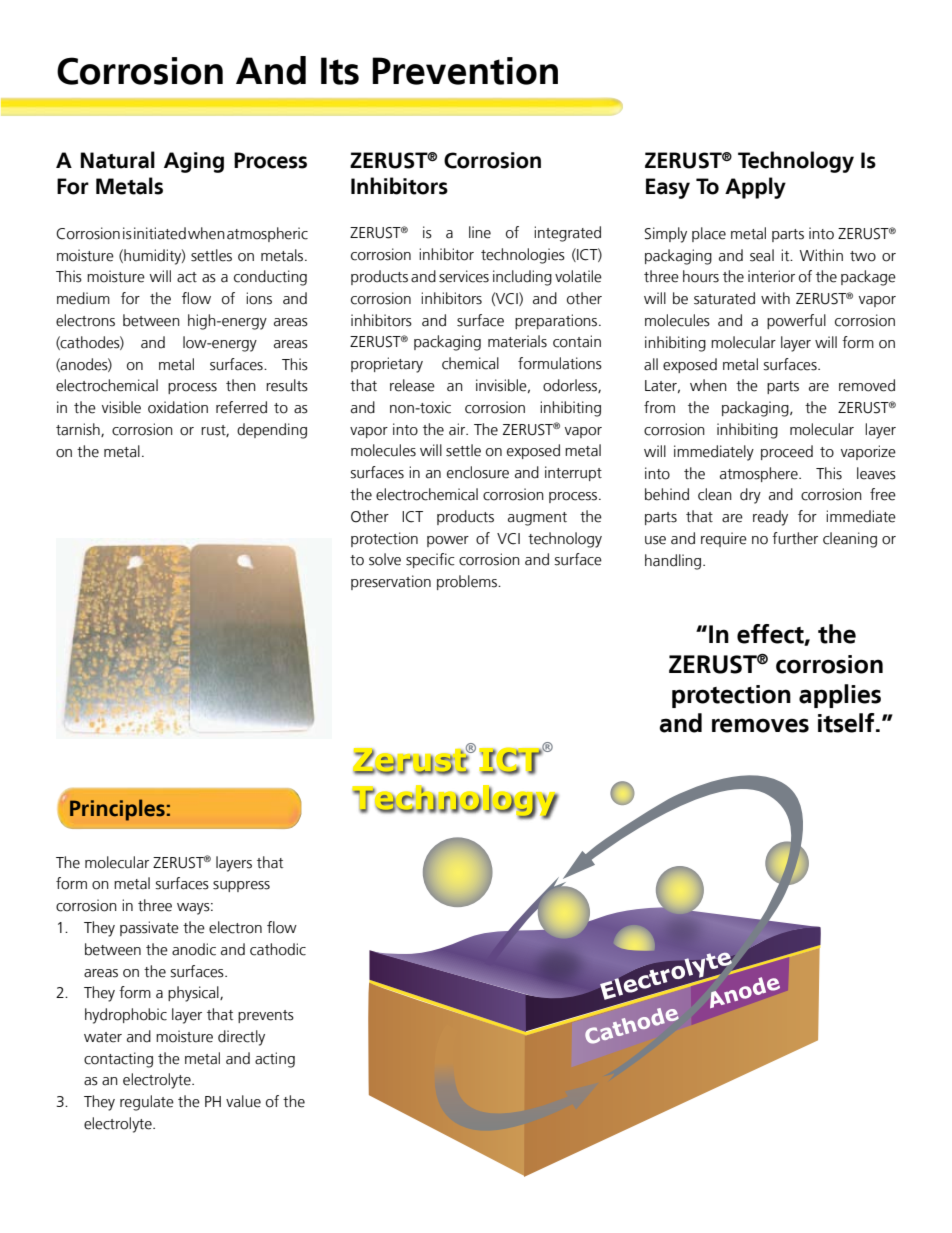  Describe the element at coordinates (117, 810) in the page. I see `Principles` at that location.
